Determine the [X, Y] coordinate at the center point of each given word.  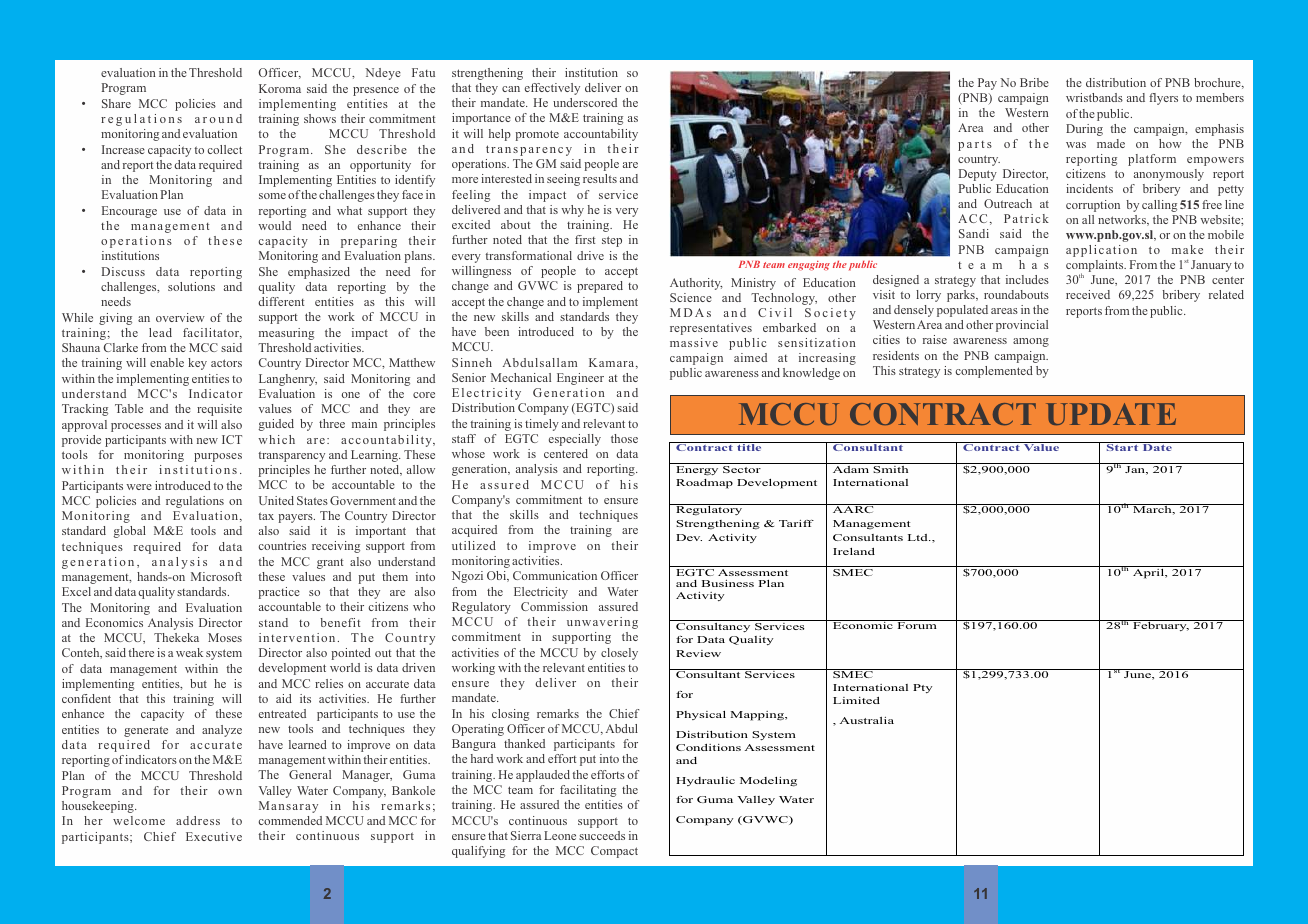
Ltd [919, 537]
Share [116, 103]
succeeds [602, 835]
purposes [218, 457]
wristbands [1094, 97]
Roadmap [704, 484]
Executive [214, 836]
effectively [552, 89]
